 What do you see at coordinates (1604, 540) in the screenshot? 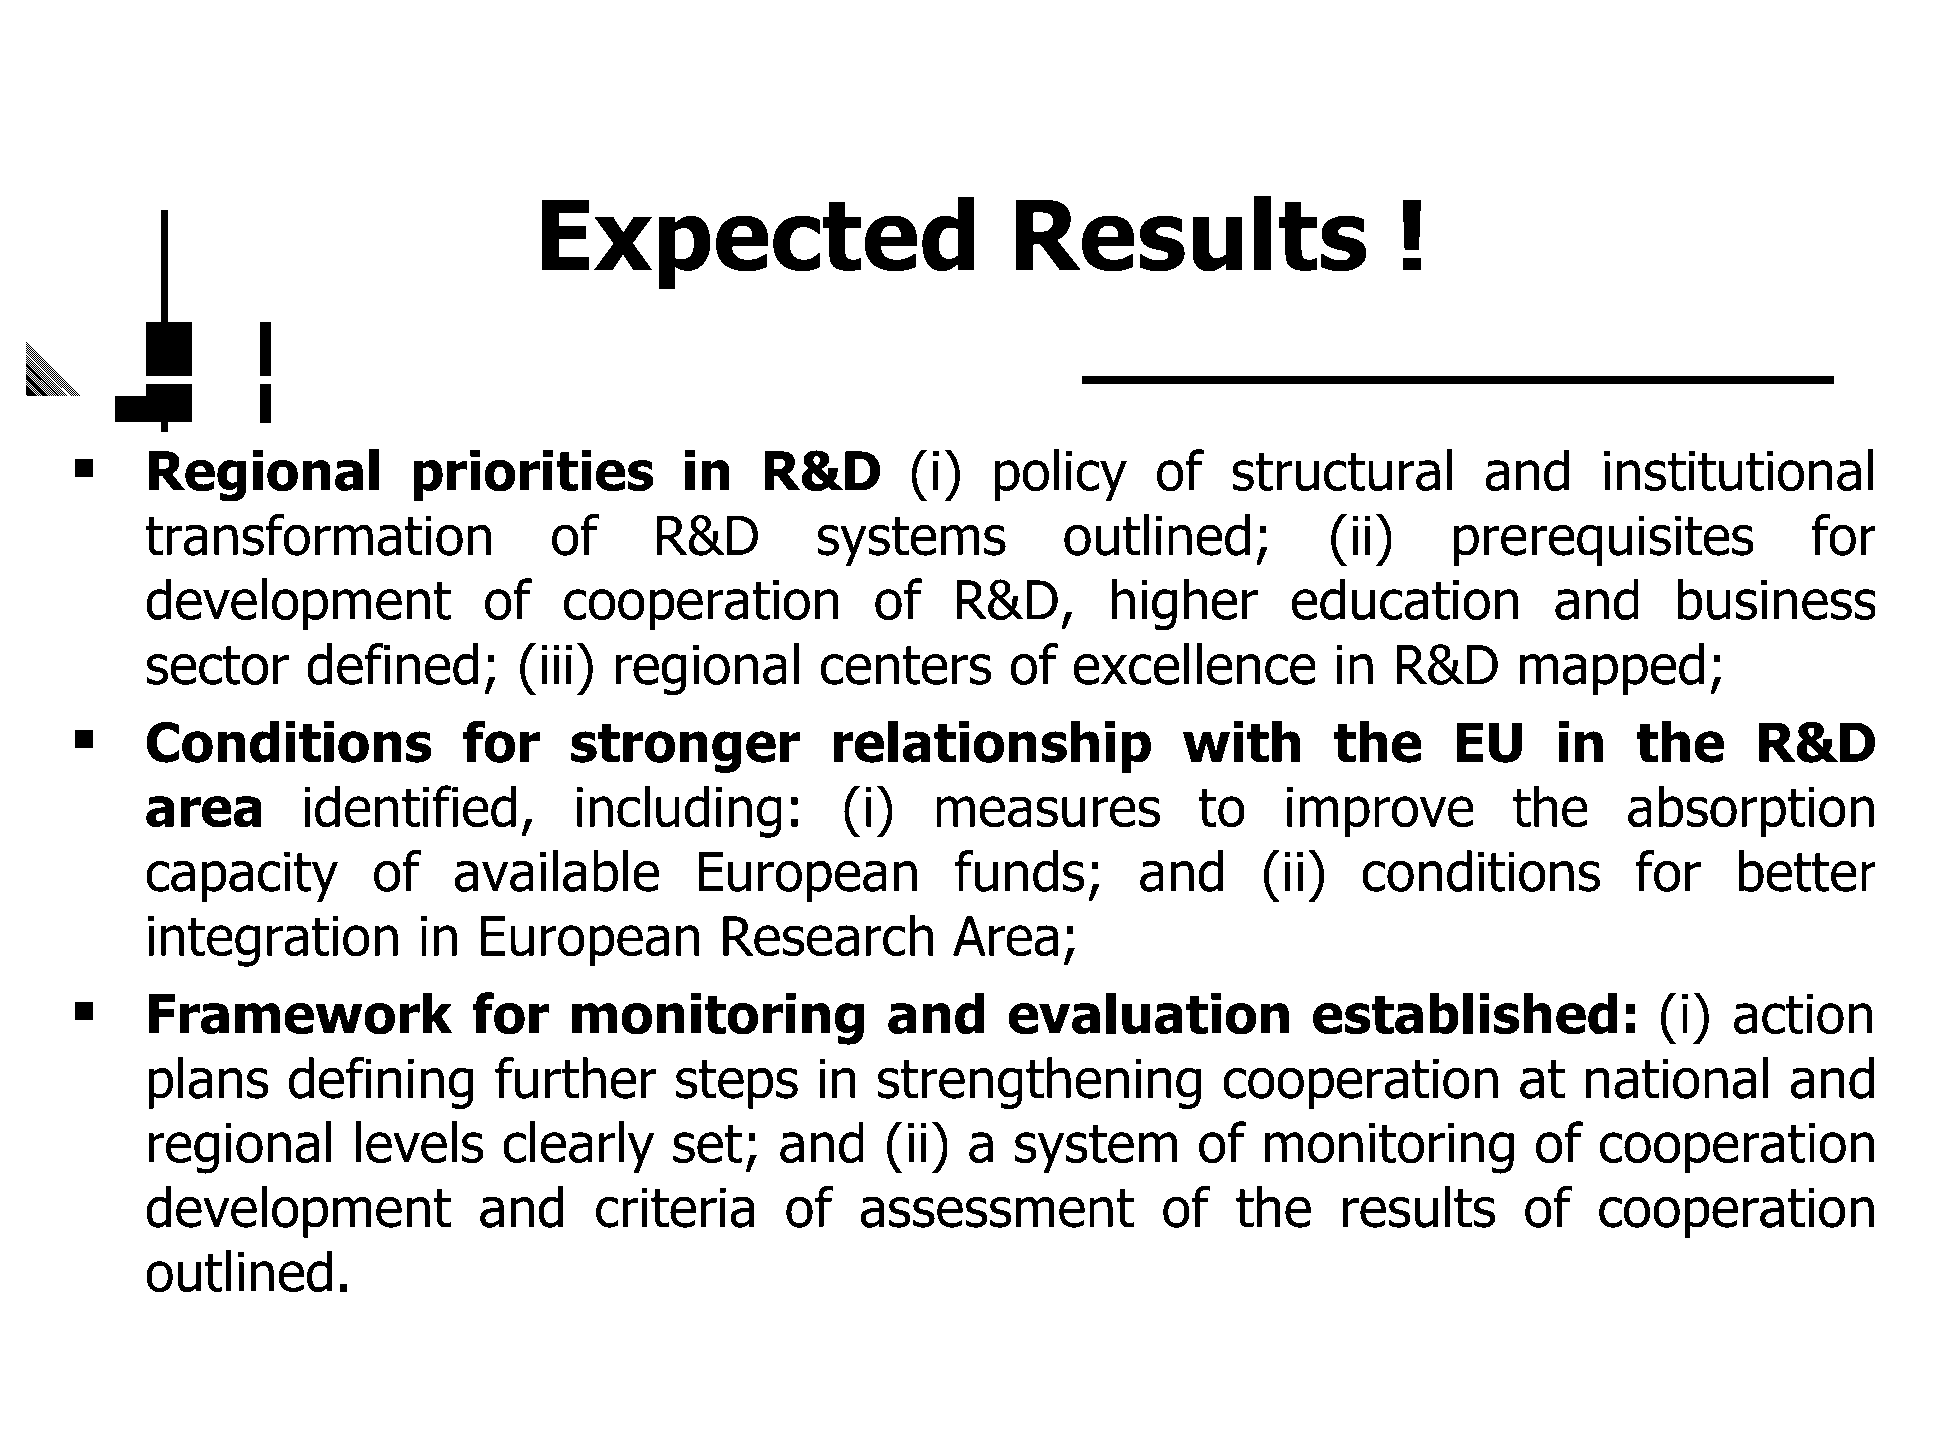
I see `prerequisites` at bounding box center [1604, 540].
